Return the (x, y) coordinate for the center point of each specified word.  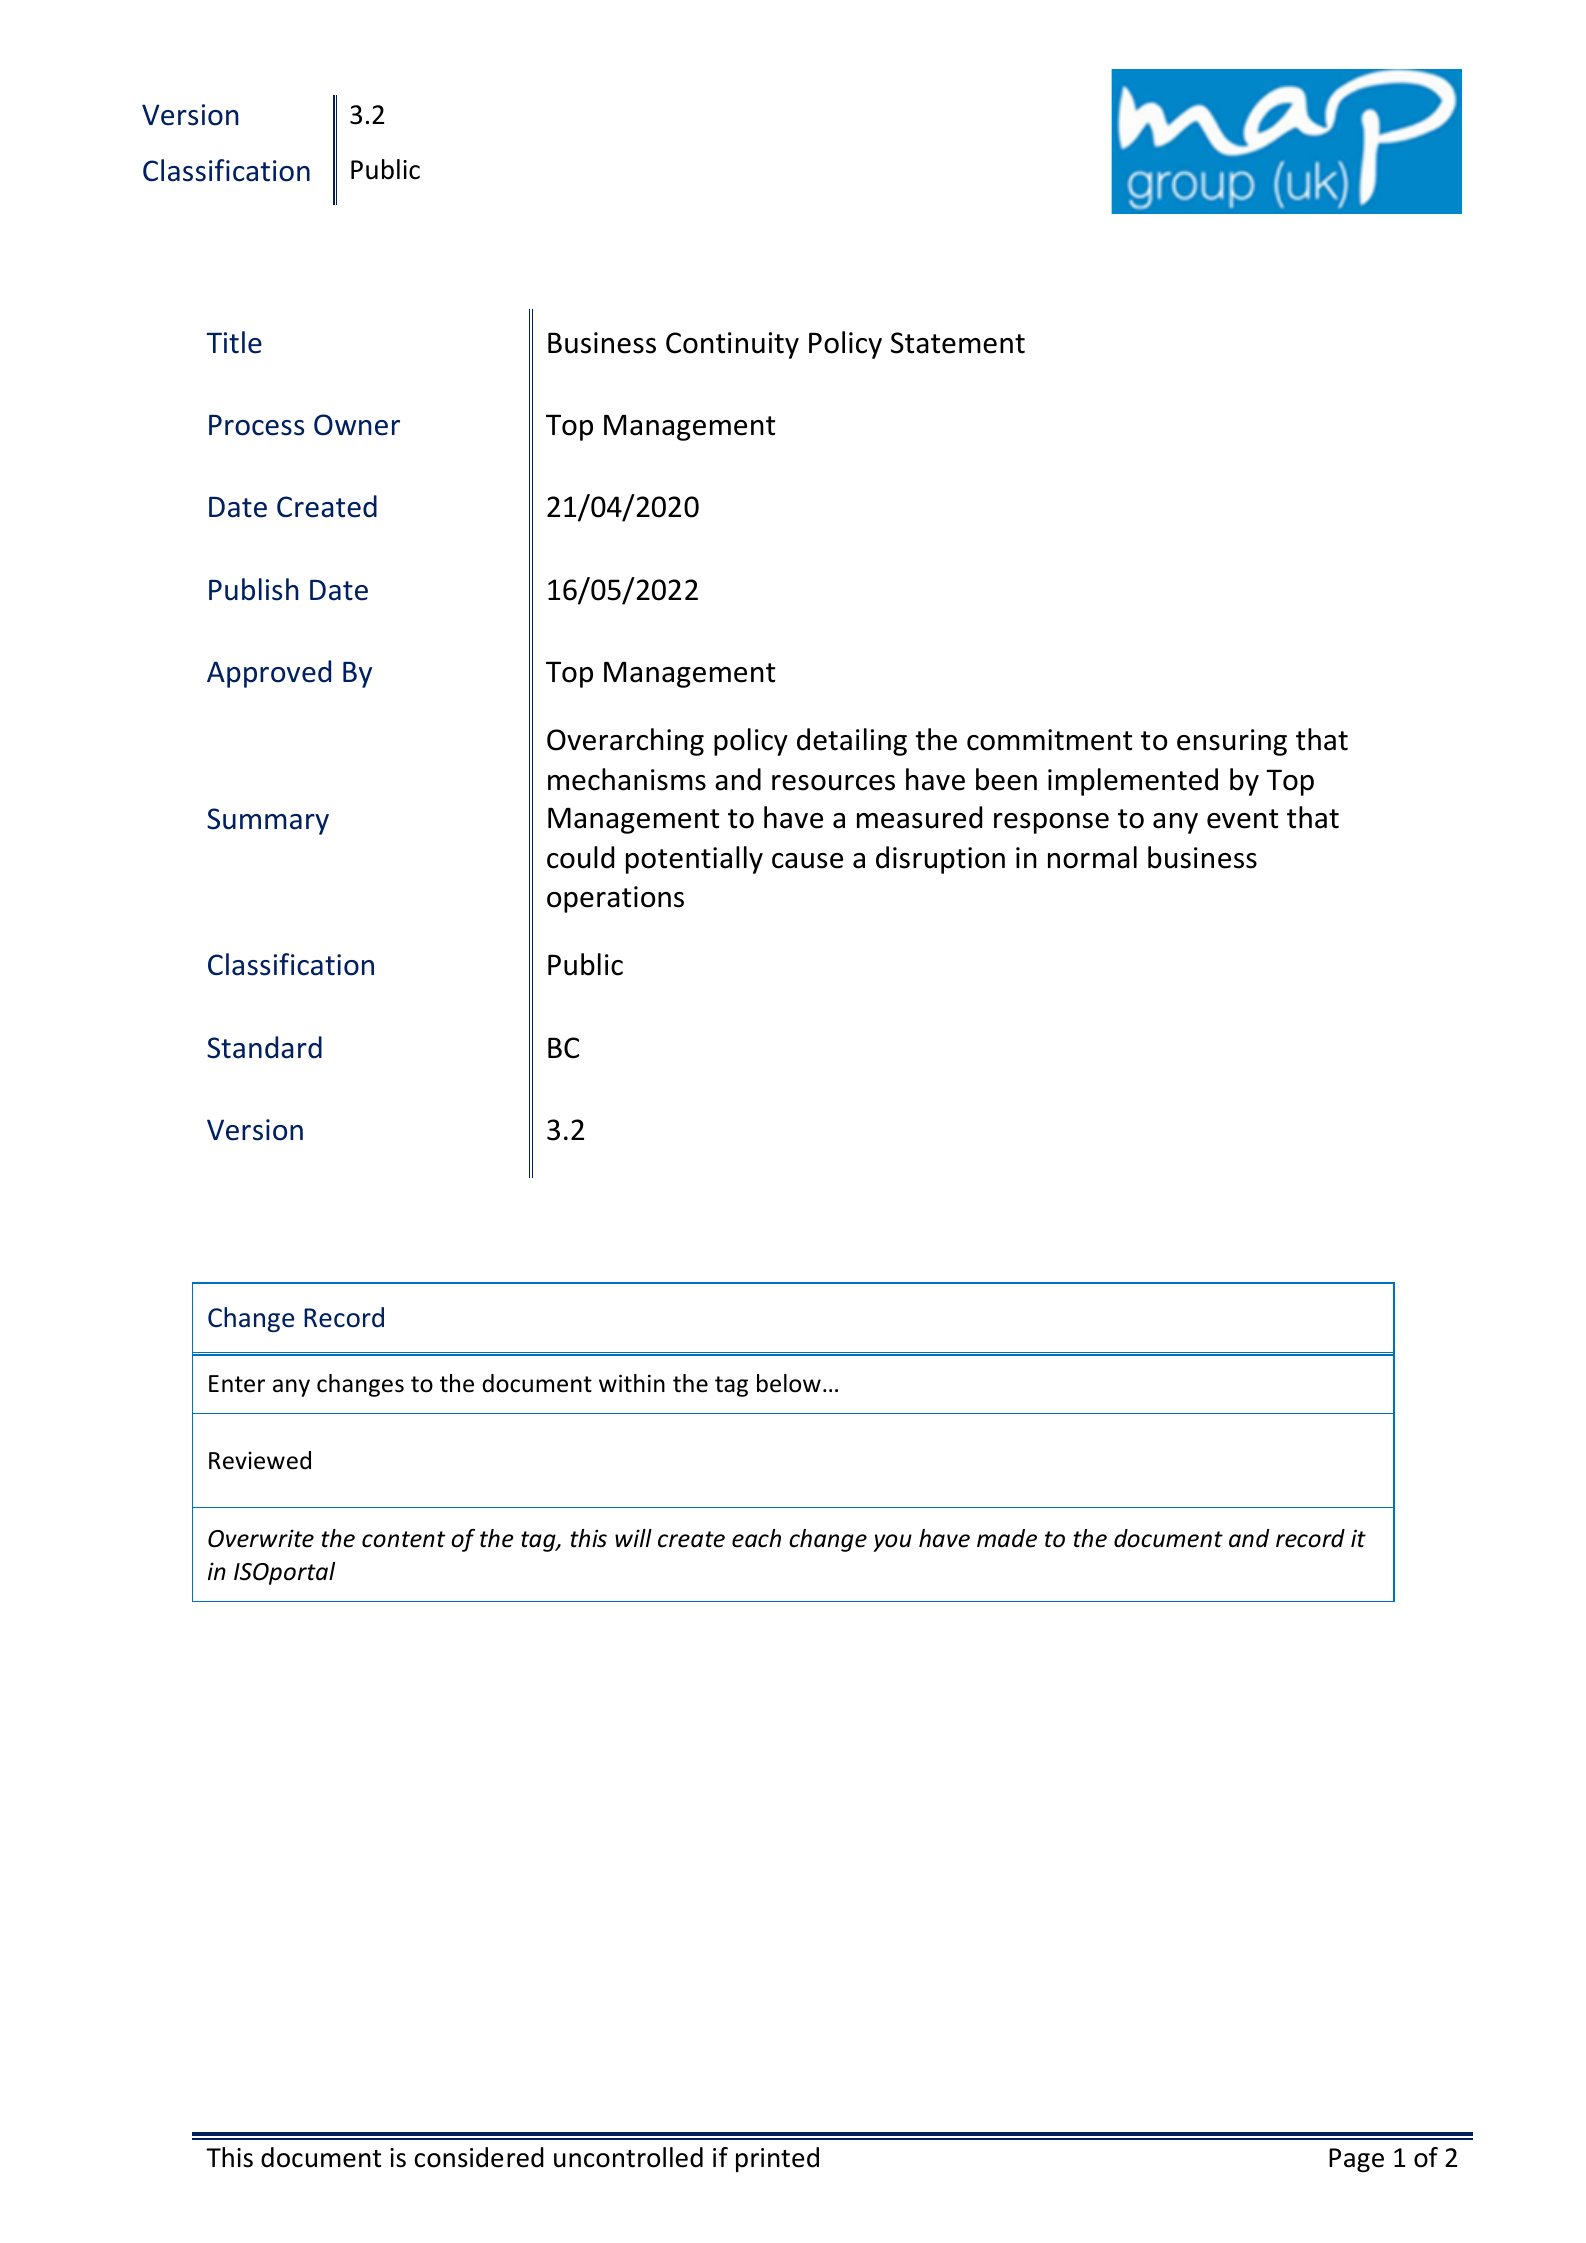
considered (479, 2157)
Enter (237, 1384)
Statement (958, 343)
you (892, 1543)
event (1242, 819)
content (403, 1539)
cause (807, 861)
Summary (268, 821)
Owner (357, 425)
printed (777, 2159)
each (756, 1538)
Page (1356, 2160)
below (789, 1383)
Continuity (732, 345)
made (1007, 1538)
